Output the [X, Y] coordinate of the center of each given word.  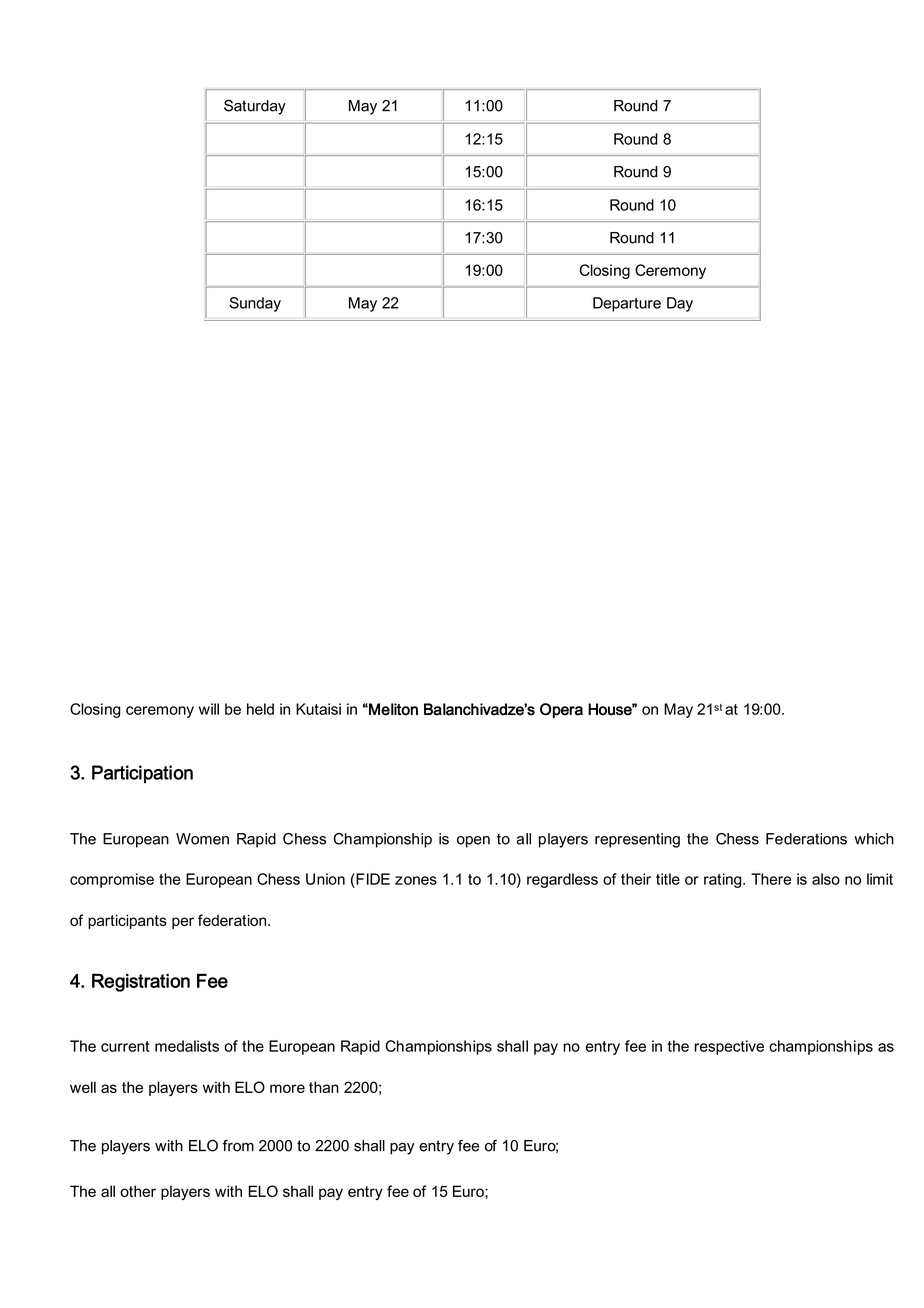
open [473, 842]
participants [127, 921]
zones [416, 880]
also [826, 879]
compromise [112, 880]
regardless [562, 880]
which [874, 839]
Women [202, 839]
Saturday [255, 107]
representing [637, 840]
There [771, 879]
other [138, 1191]
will [209, 709]
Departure [627, 304]
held [260, 709]
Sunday [255, 304]
